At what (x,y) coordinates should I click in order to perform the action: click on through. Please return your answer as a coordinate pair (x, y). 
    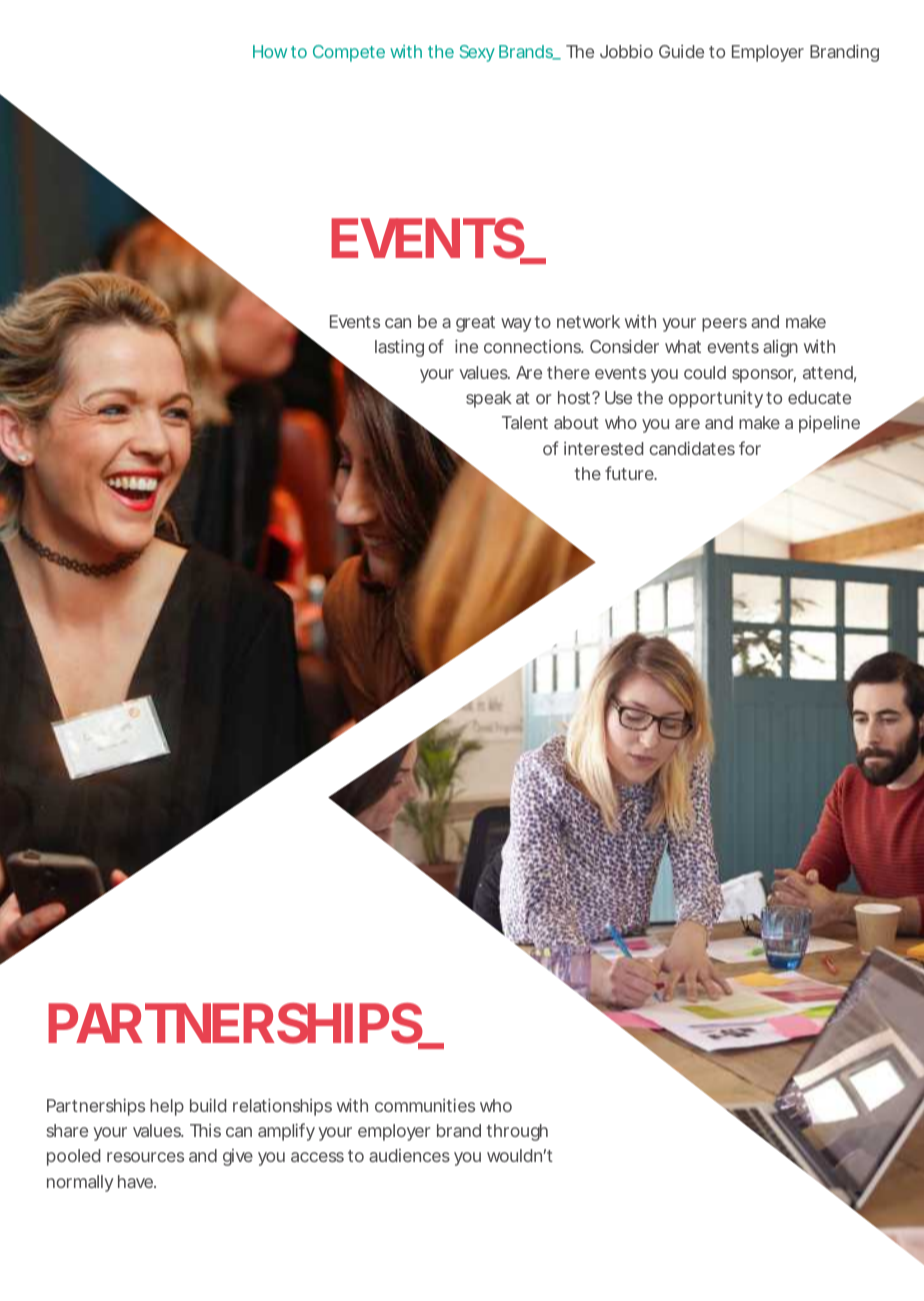
    Looking at the image, I should click on (517, 1132).
